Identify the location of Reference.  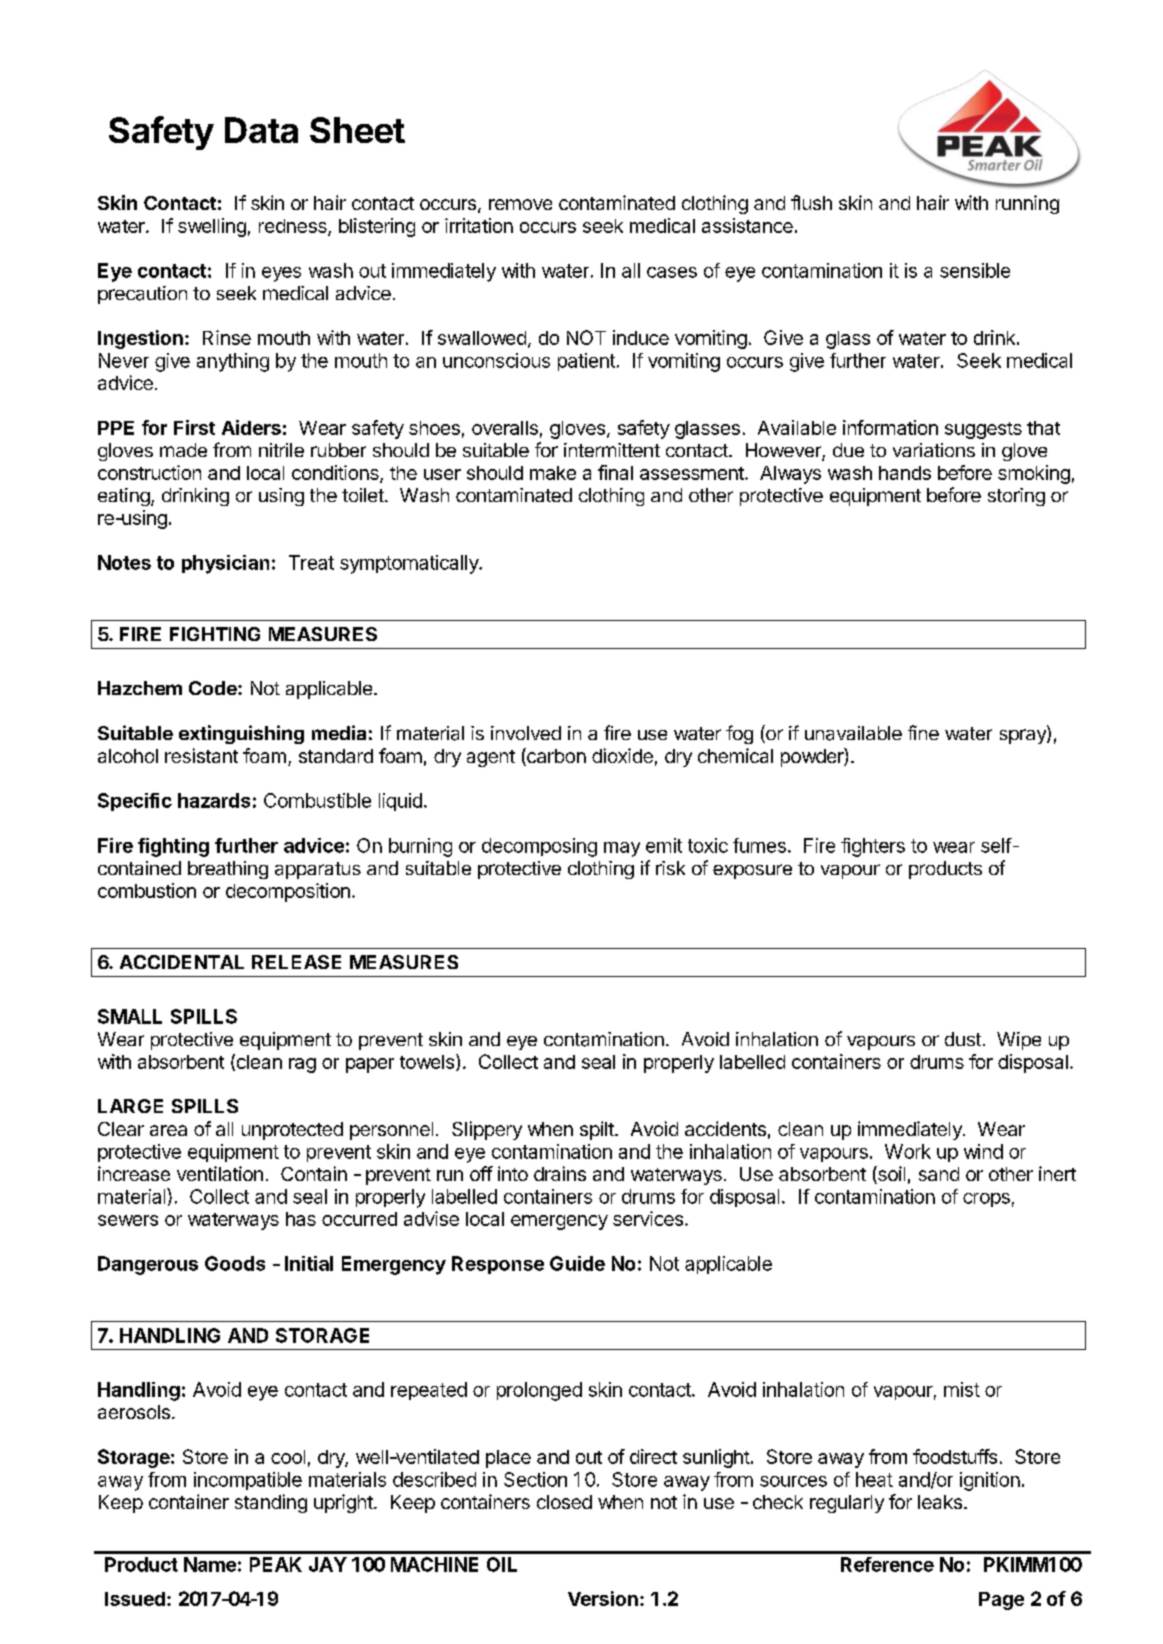
(887, 1564).
